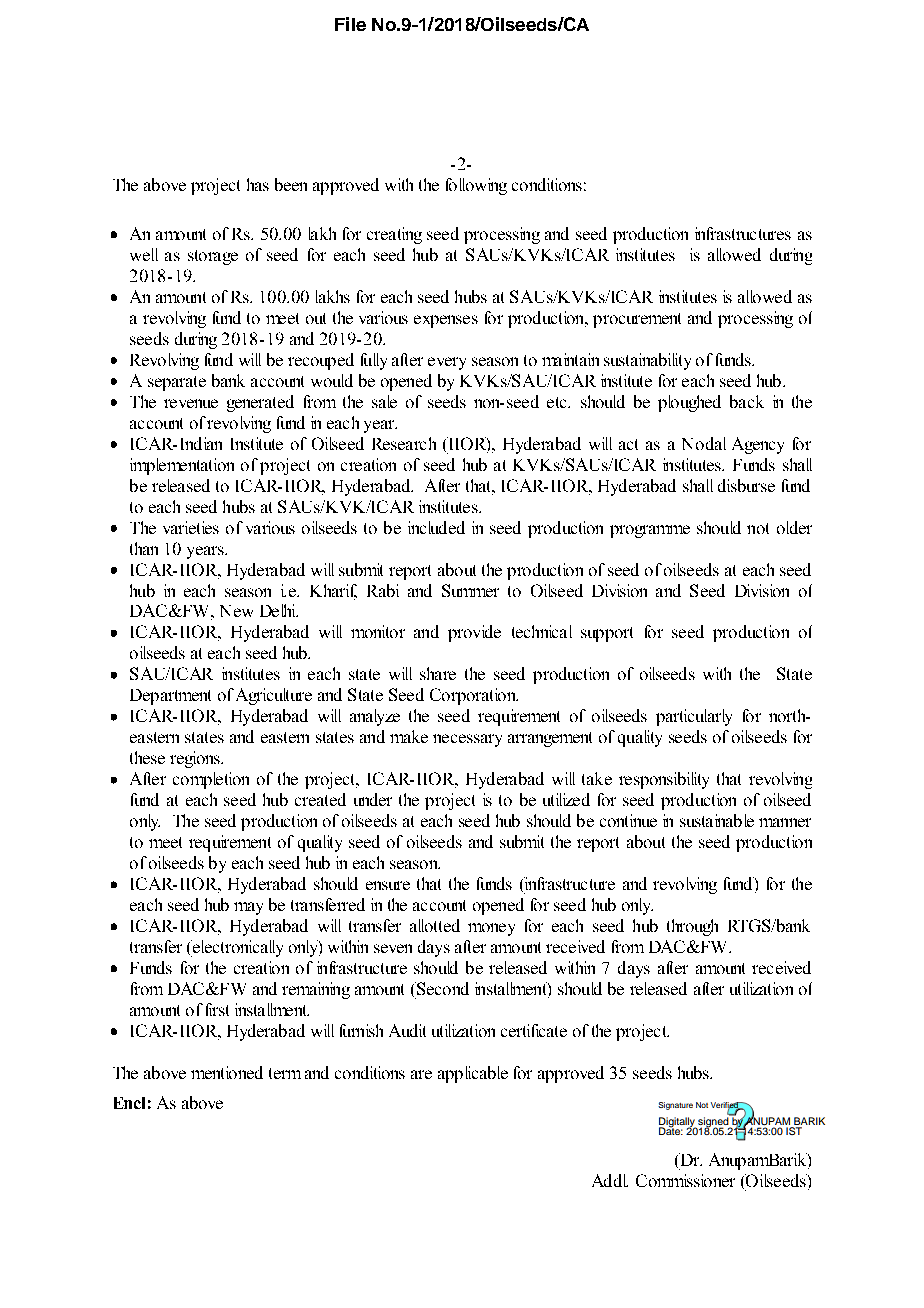 This image has width=924, height=1308. Describe the element at coordinates (650, 531) in the image. I see `programme` at that location.
